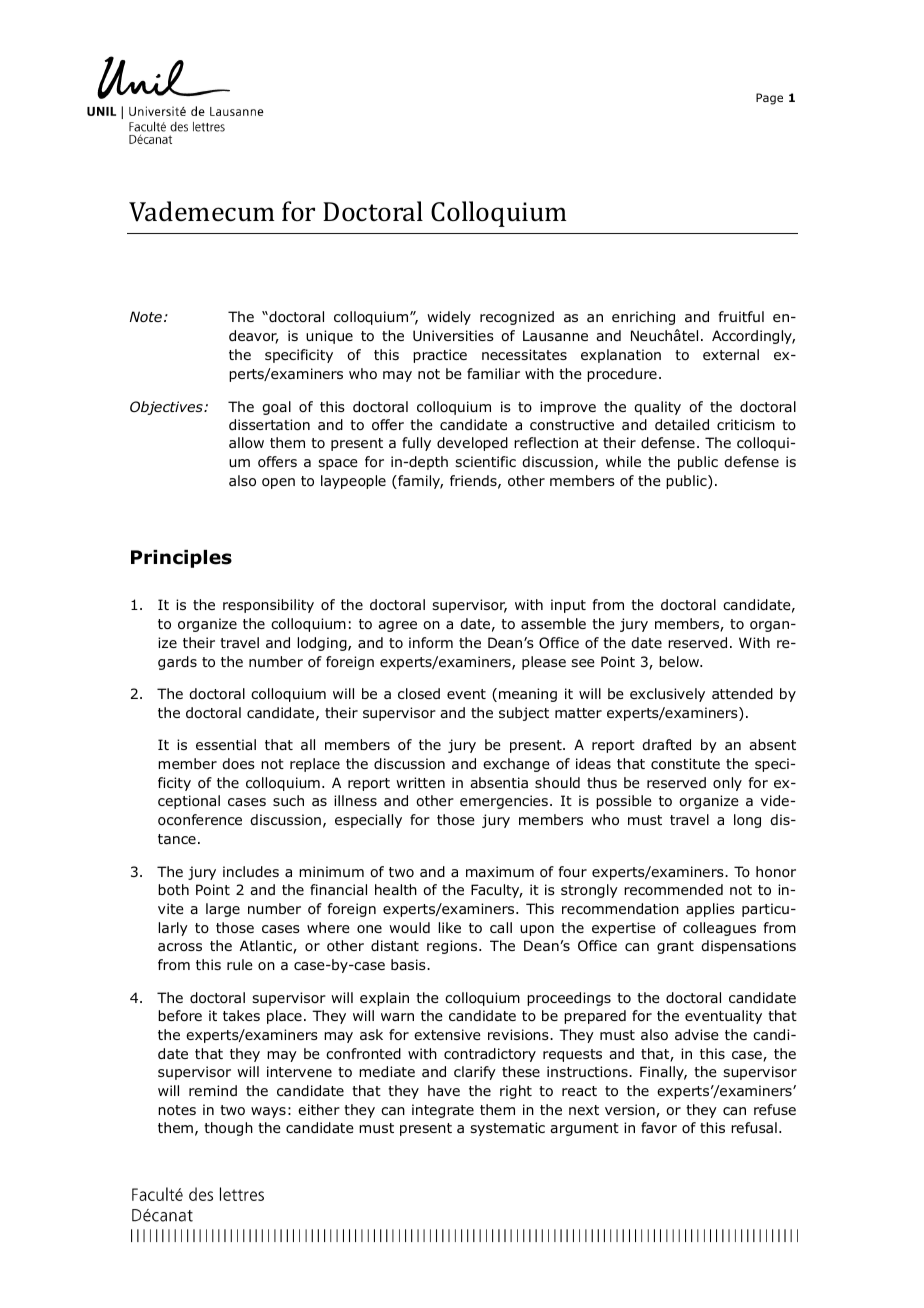  What do you see at coordinates (769, 99) in the screenshot?
I see `Page` at bounding box center [769, 99].
